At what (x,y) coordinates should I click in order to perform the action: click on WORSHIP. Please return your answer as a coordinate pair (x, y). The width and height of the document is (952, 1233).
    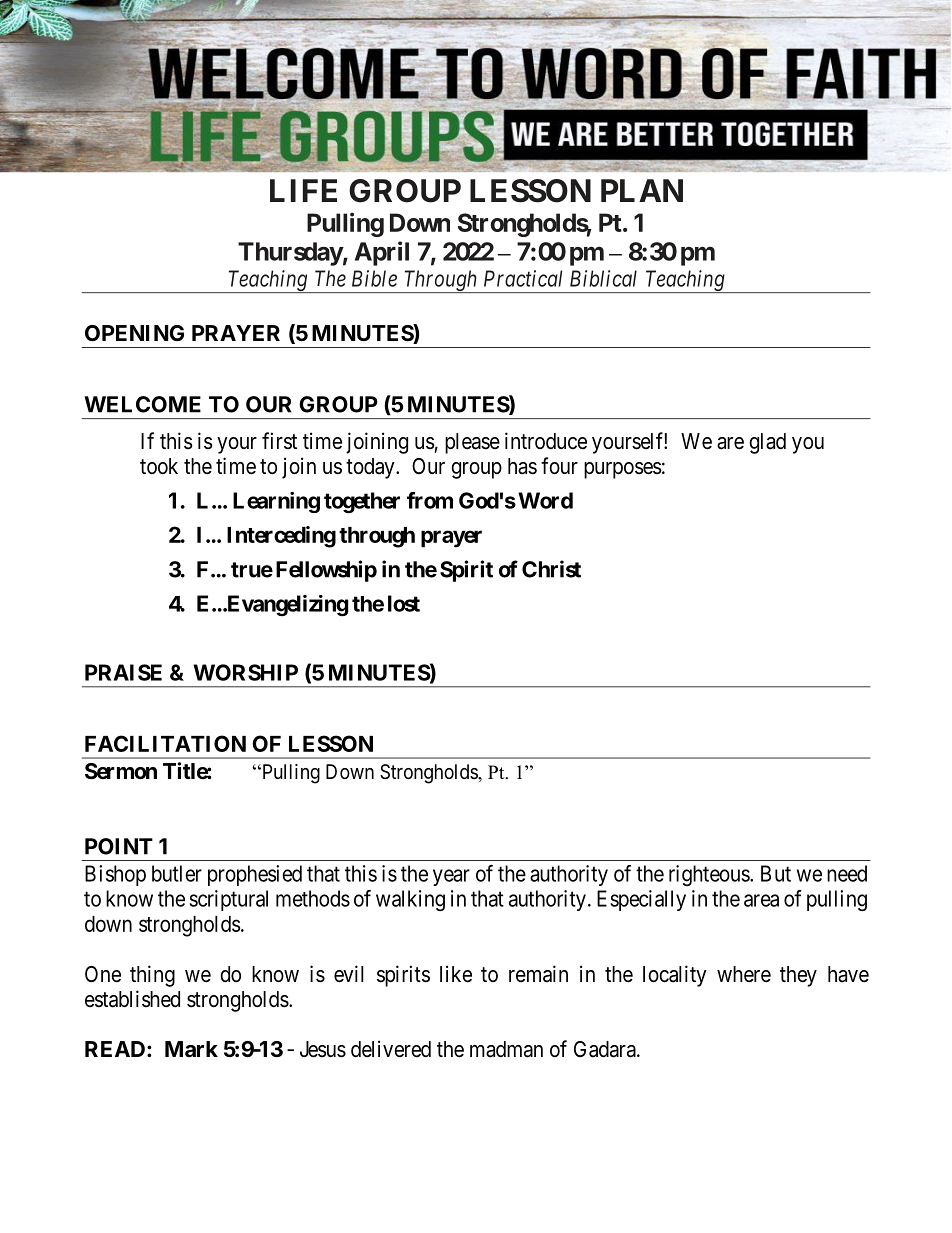
    Looking at the image, I should click on (245, 672).
